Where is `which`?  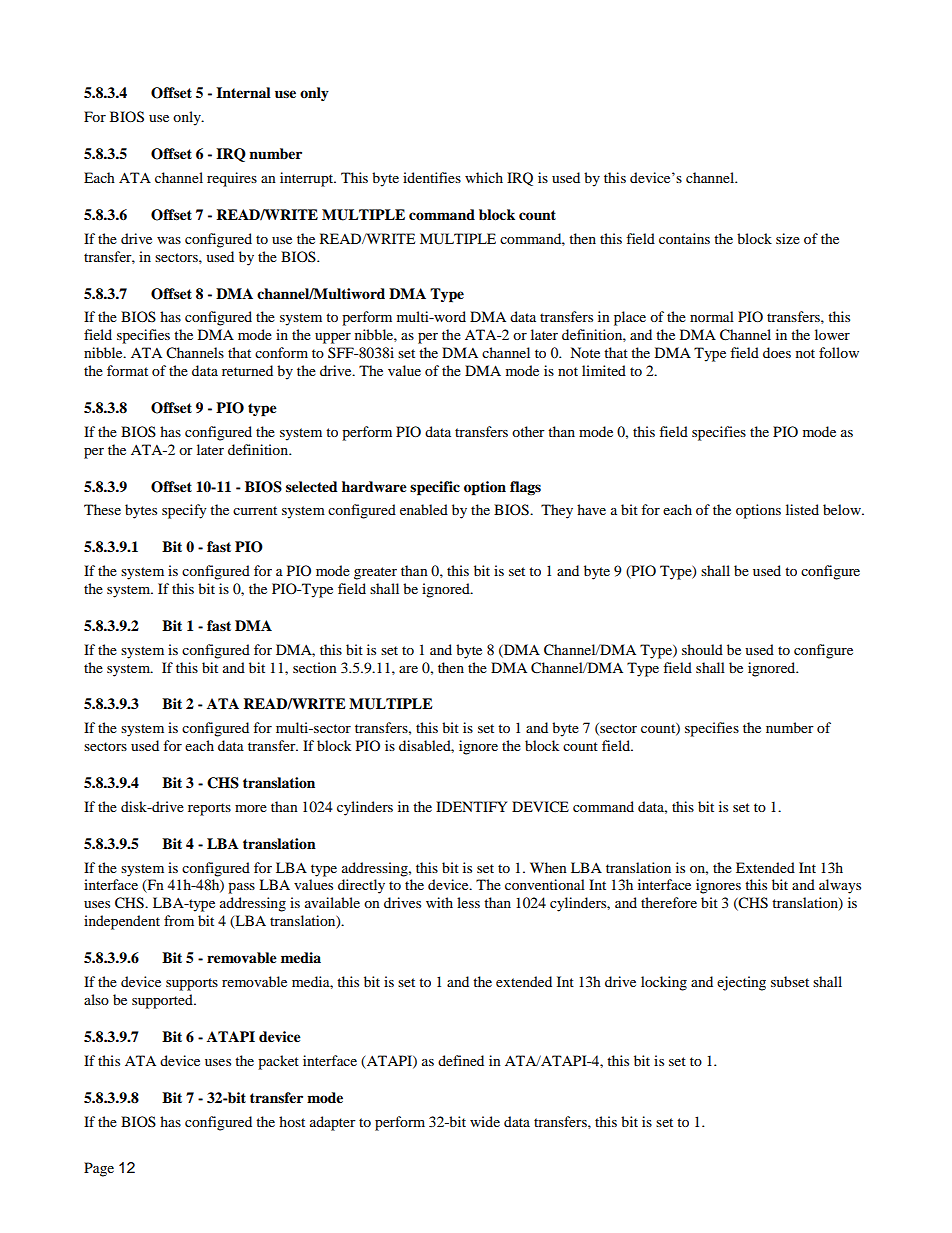
which is located at coordinates (484, 177).
